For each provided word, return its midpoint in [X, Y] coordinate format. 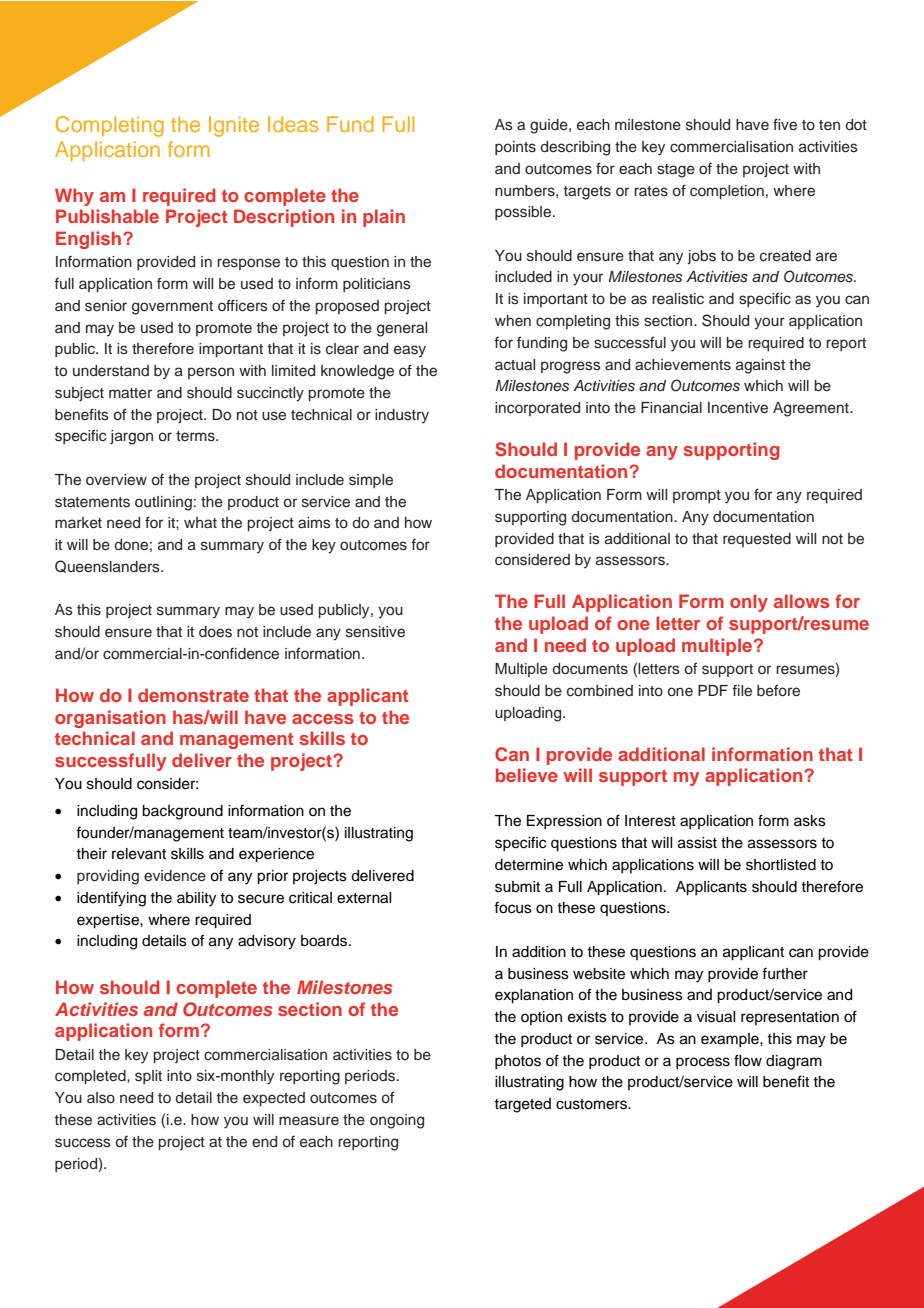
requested [757, 540]
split [148, 1077]
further [785, 973]
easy [410, 351]
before [778, 690]
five [785, 124]
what [200, 522]
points [515, 148]
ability [196, 899]
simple [371, 481]
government [172, 308]
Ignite [234, 126]
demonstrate [193, 695]
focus [513, 907]
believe [527, 775]
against [760, 366]
